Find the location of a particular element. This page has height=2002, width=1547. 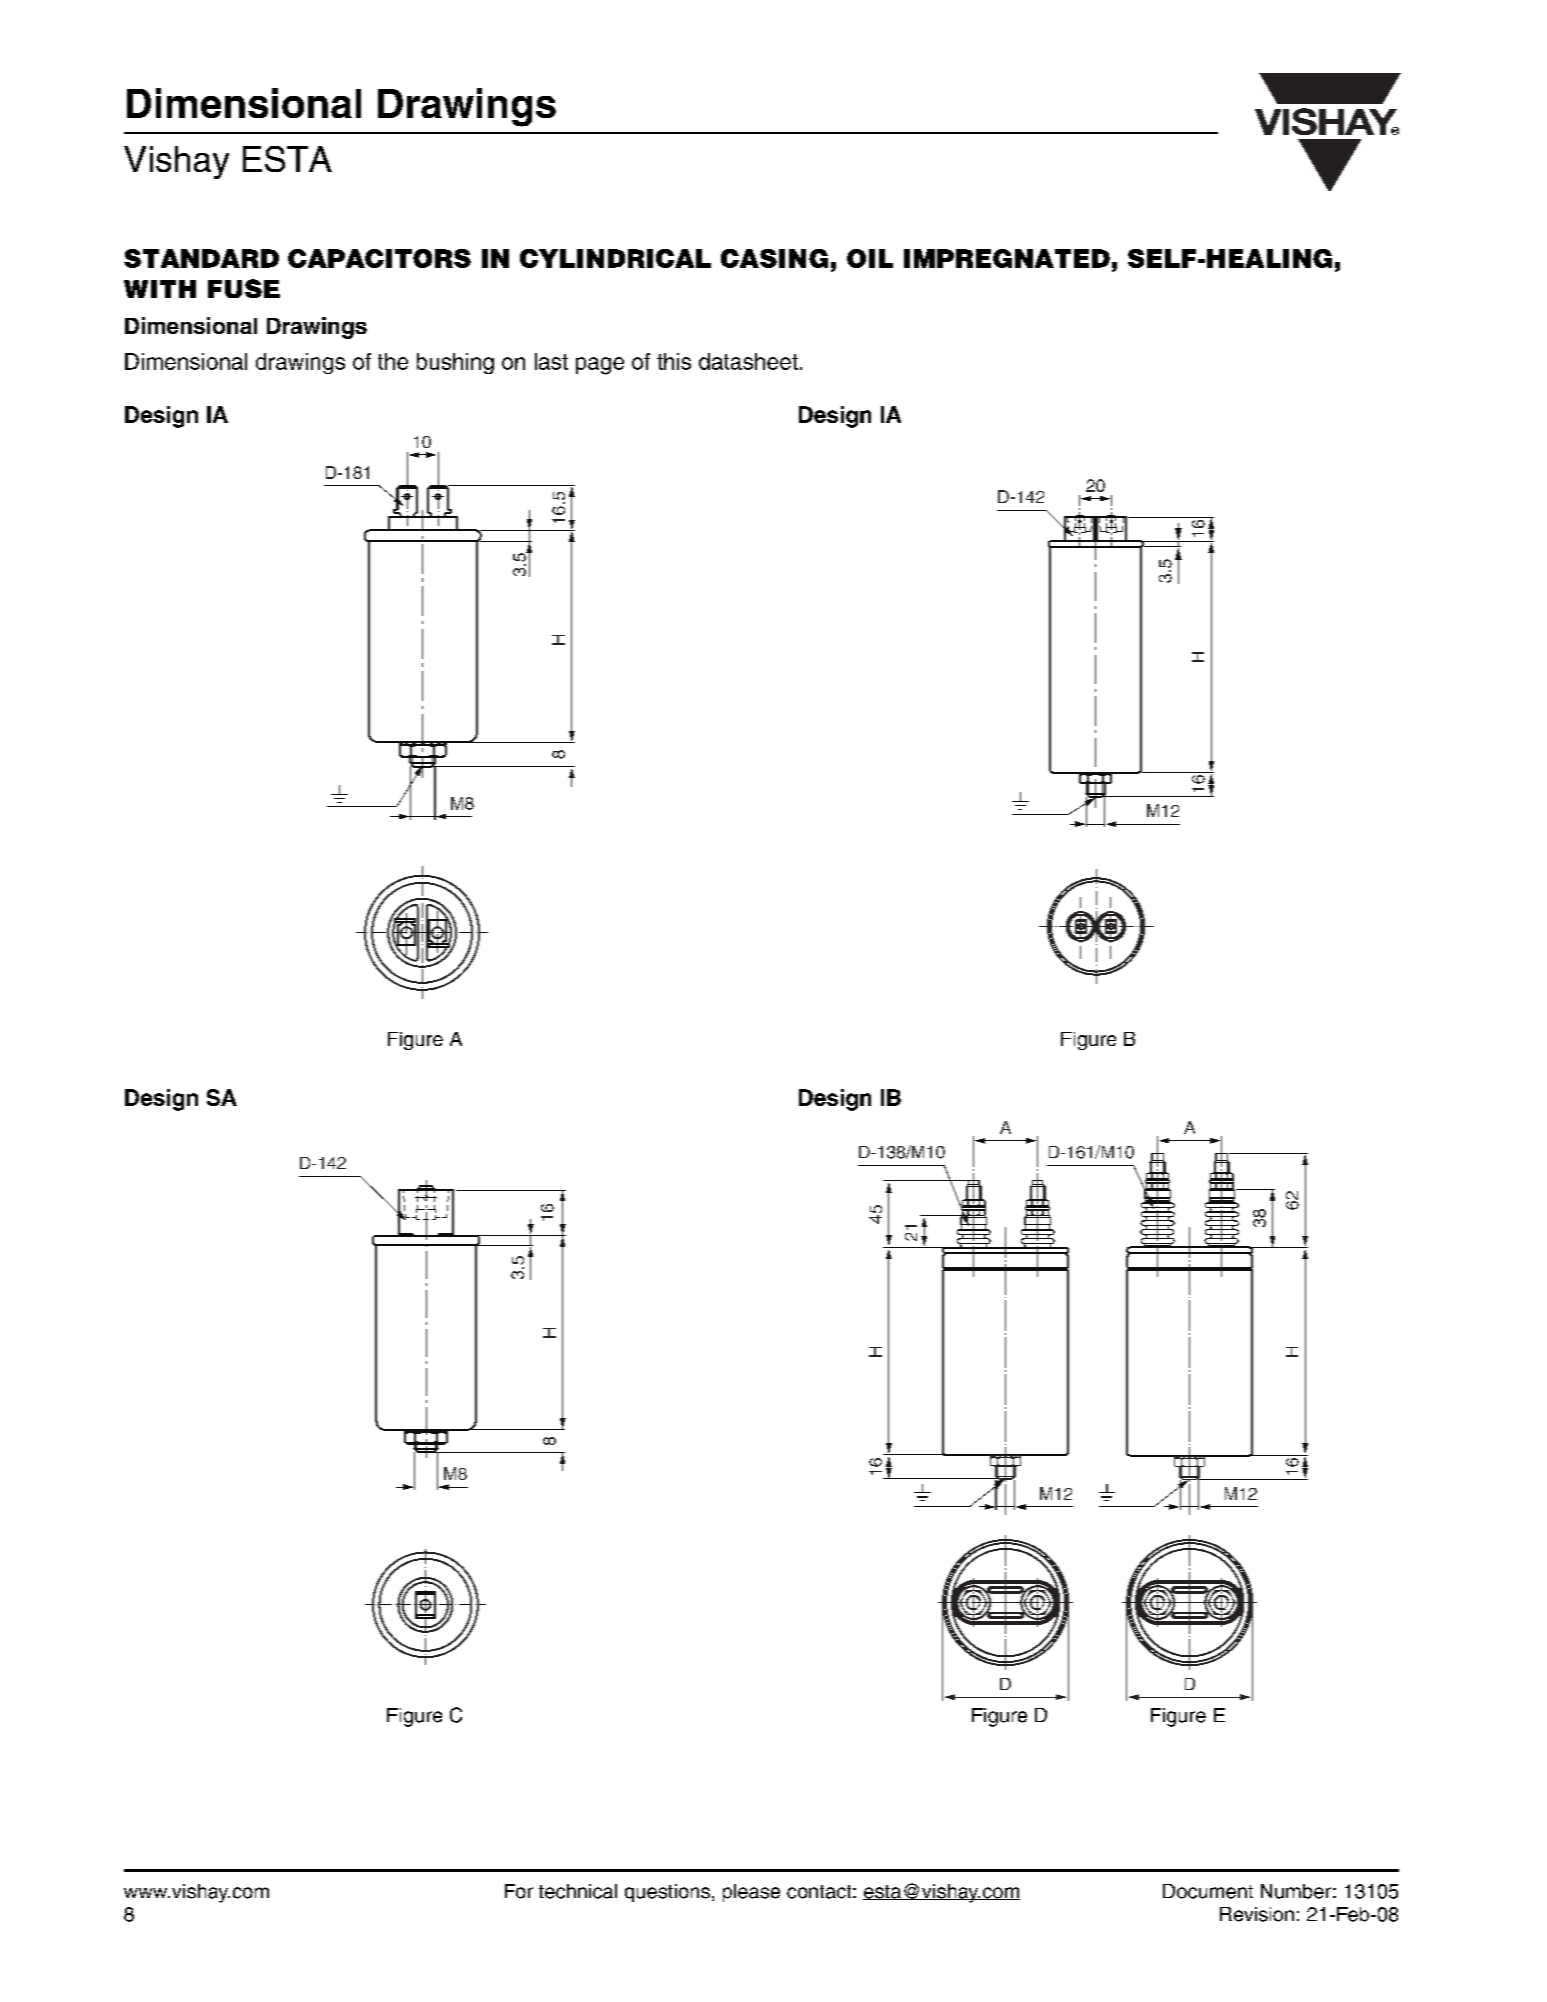

datasheet is located at coordinates (748, 361).
